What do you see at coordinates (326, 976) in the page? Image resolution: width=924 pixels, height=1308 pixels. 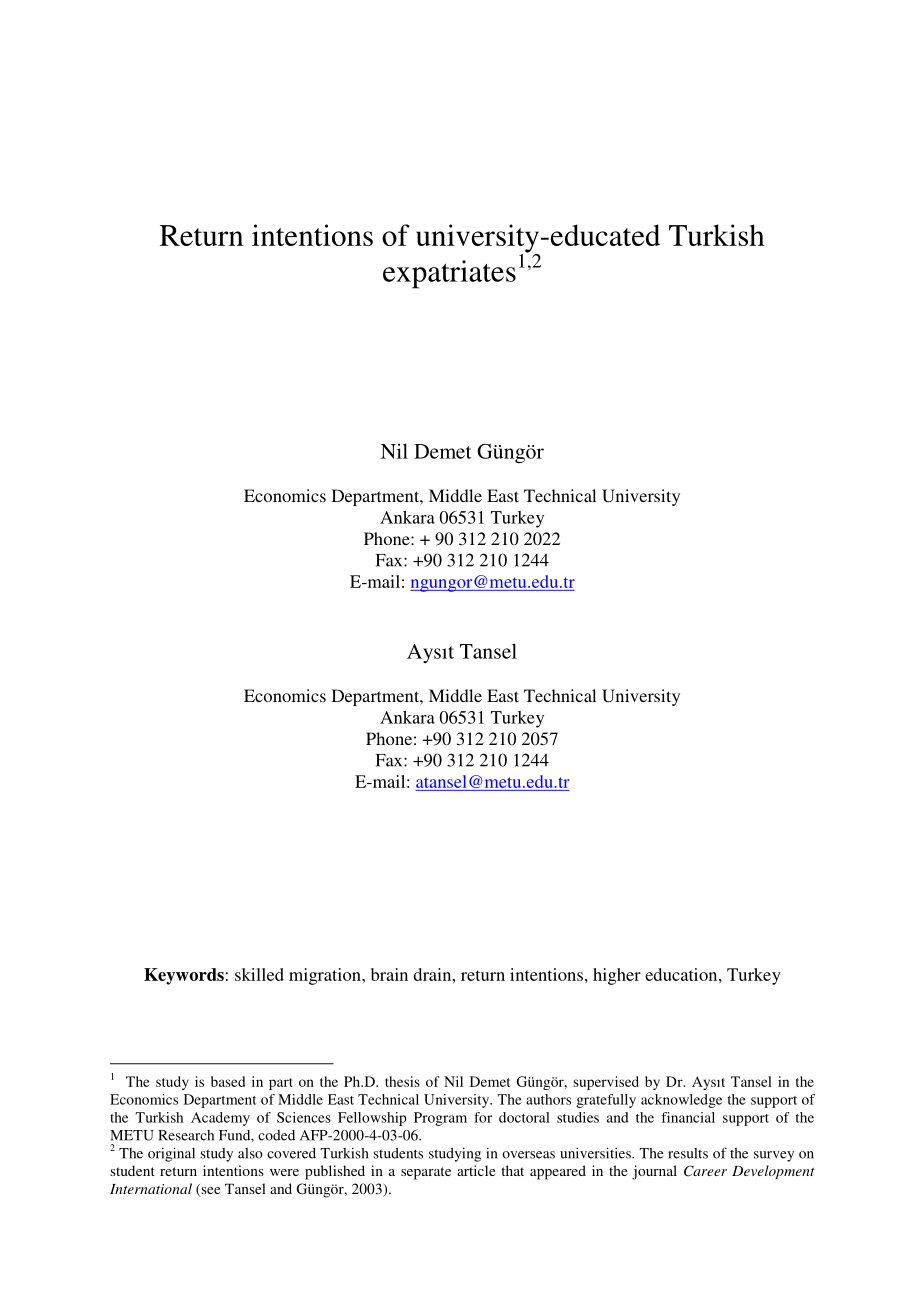 I see `migration` at bounding box center [326, 976].
